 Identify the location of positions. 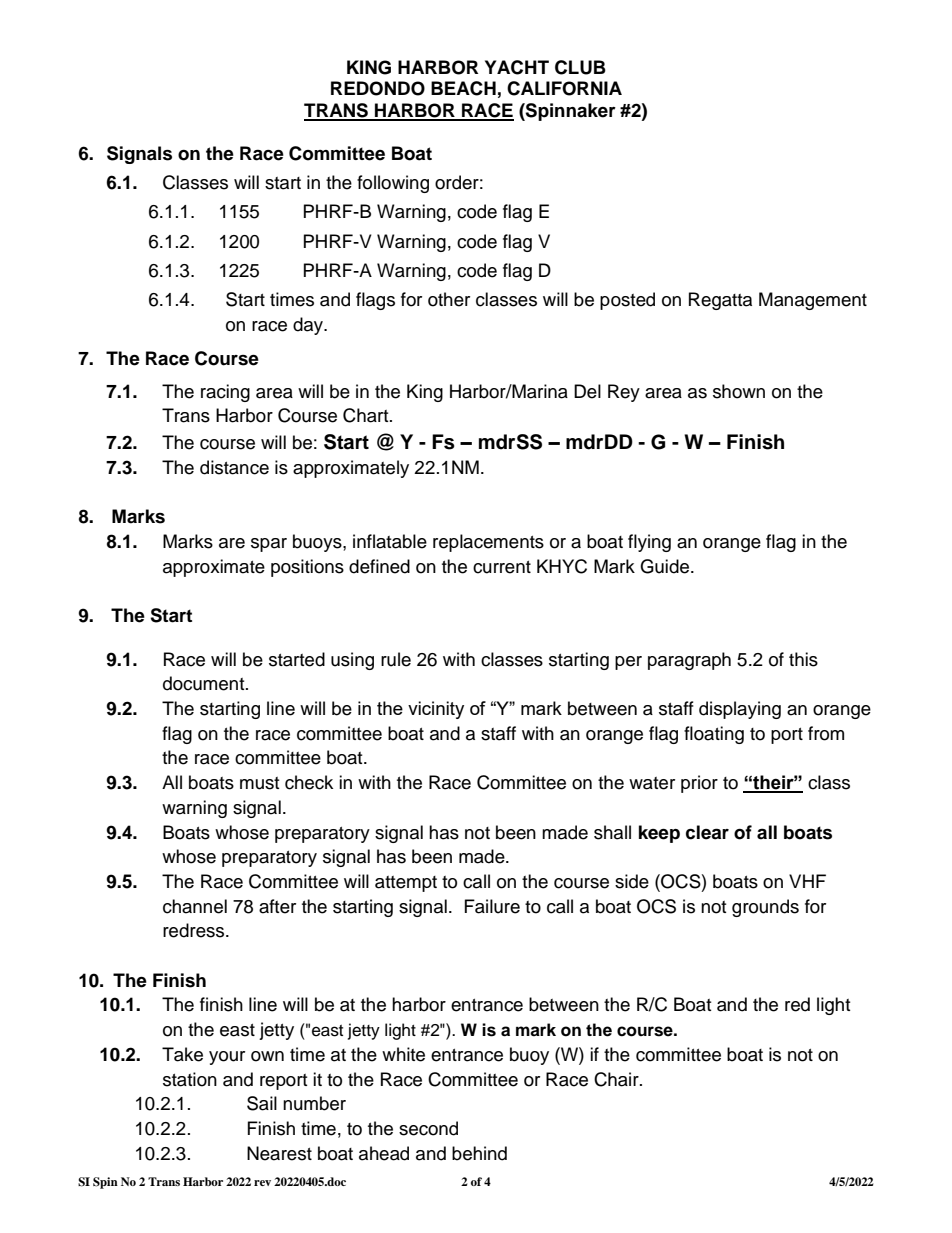
(307, 568).
